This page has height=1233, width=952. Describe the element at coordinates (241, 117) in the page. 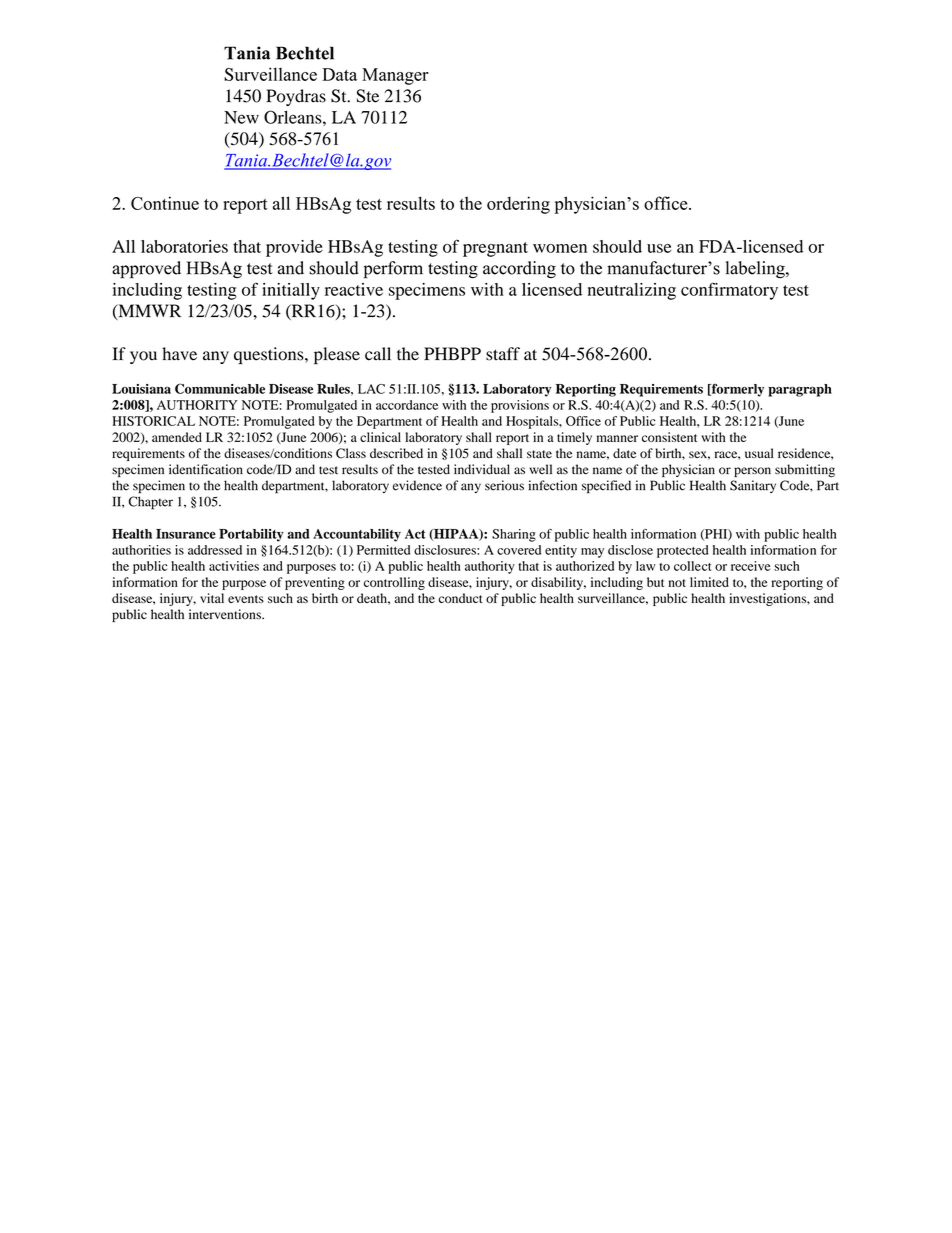

I see `New` at that location.
